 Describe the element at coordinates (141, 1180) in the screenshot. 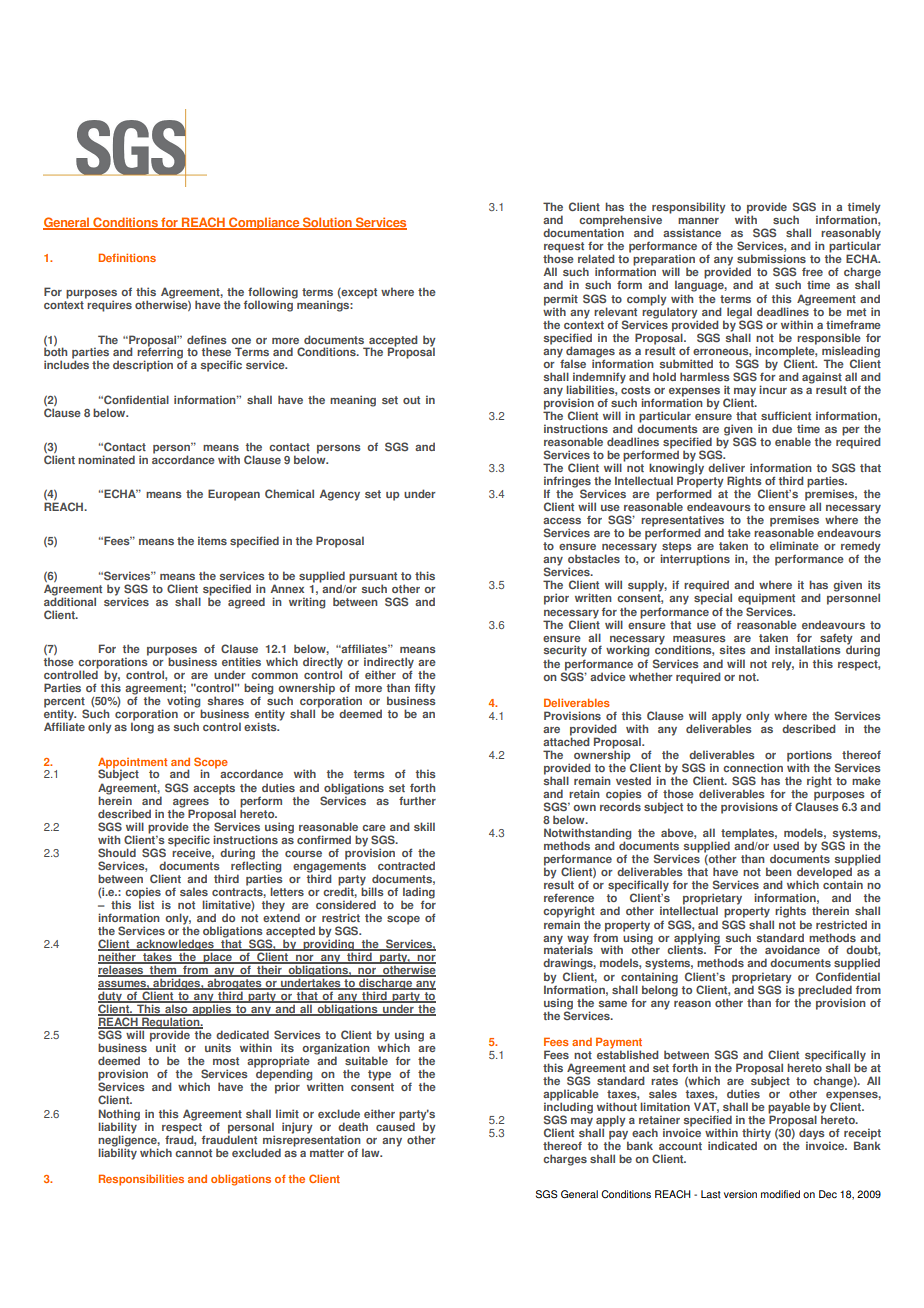

I see `Responsibilities` at that location.
